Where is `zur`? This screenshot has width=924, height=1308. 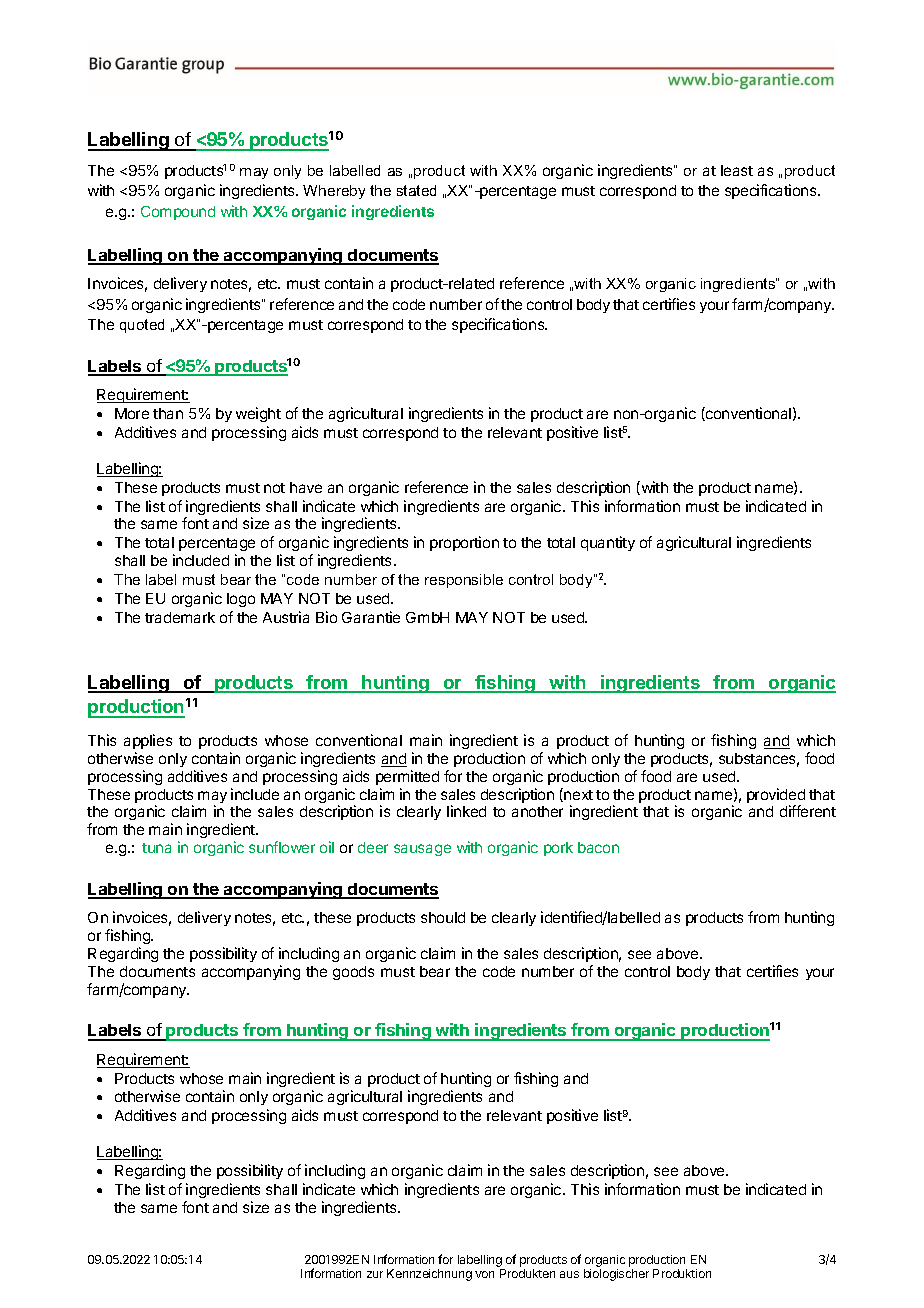 zur is located at coordinates (375, 1274).
